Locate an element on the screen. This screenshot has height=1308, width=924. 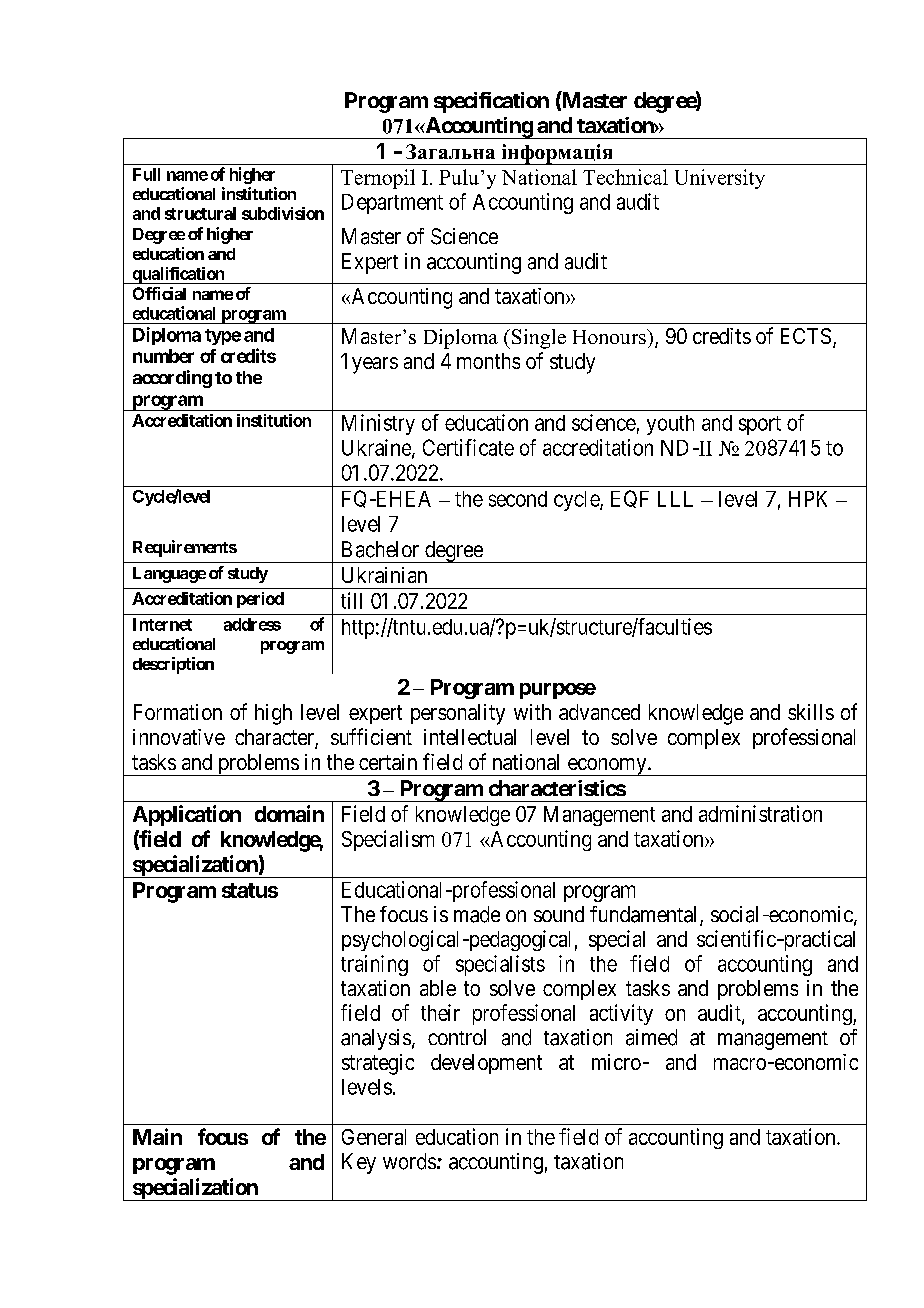
specification is located at coordinates (491, 102).
